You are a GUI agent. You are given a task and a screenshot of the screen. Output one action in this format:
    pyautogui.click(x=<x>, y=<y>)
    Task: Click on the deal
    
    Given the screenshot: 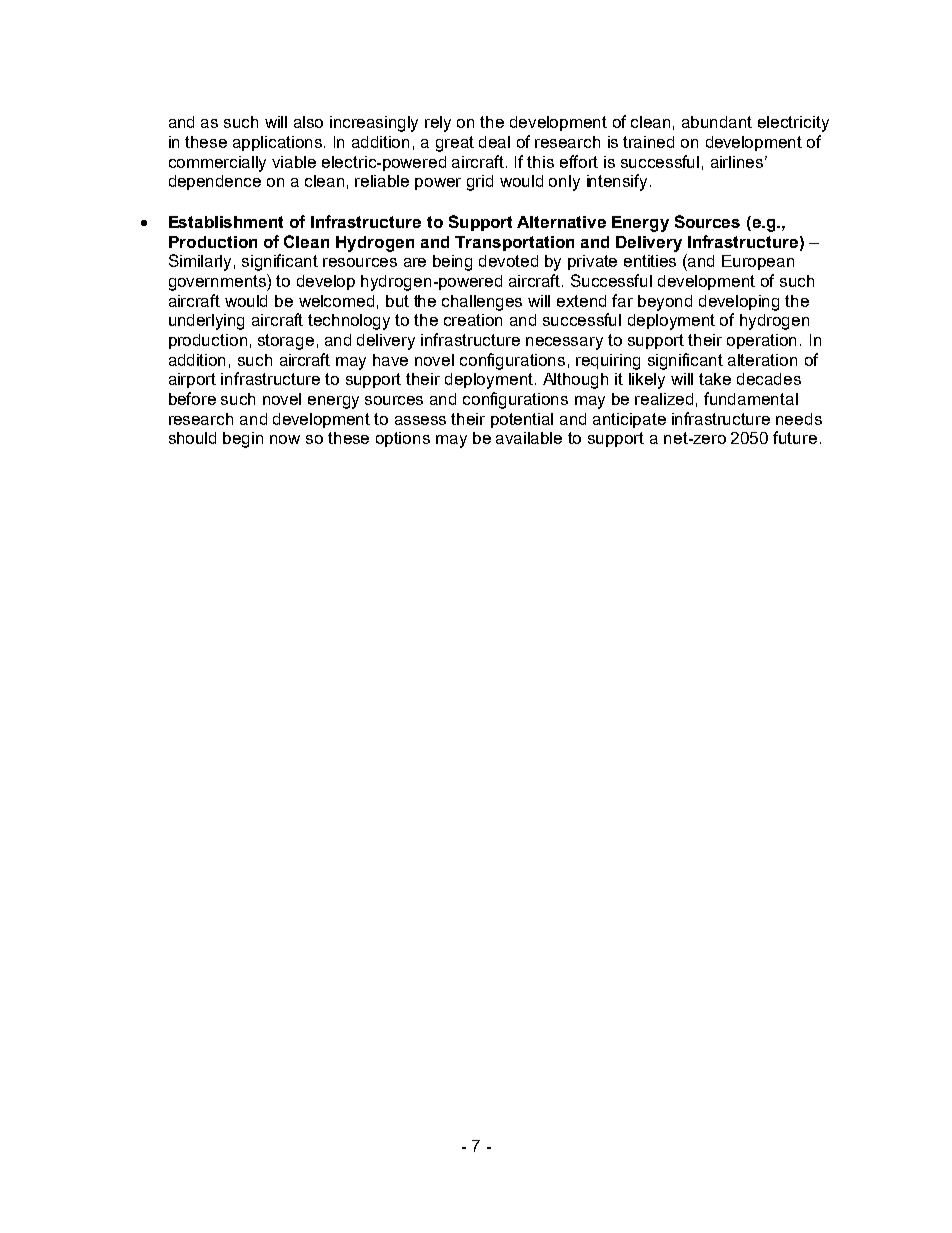 What is the action you would take?
    pyautogui.click(x=494, y=142)
